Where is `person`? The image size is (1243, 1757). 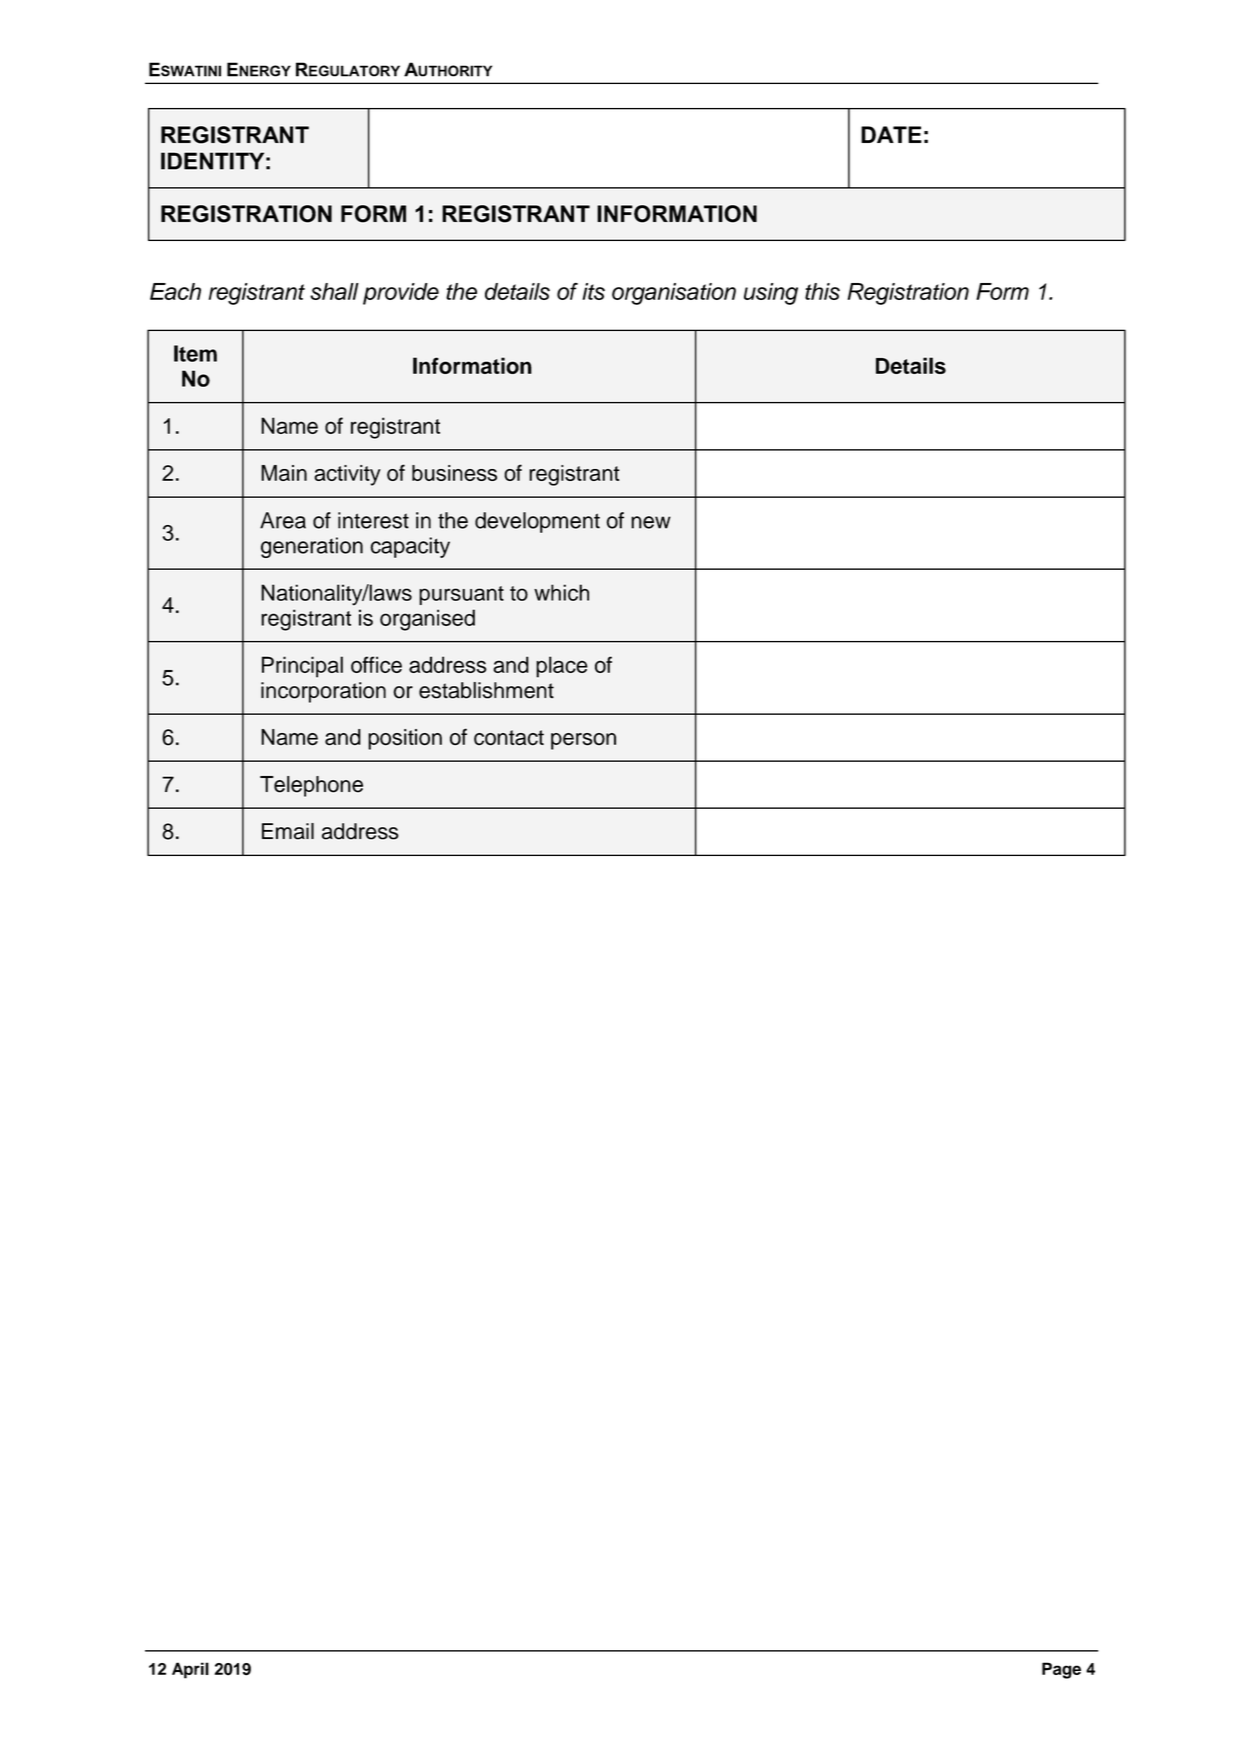 person is located at coordinates (583, 741).
